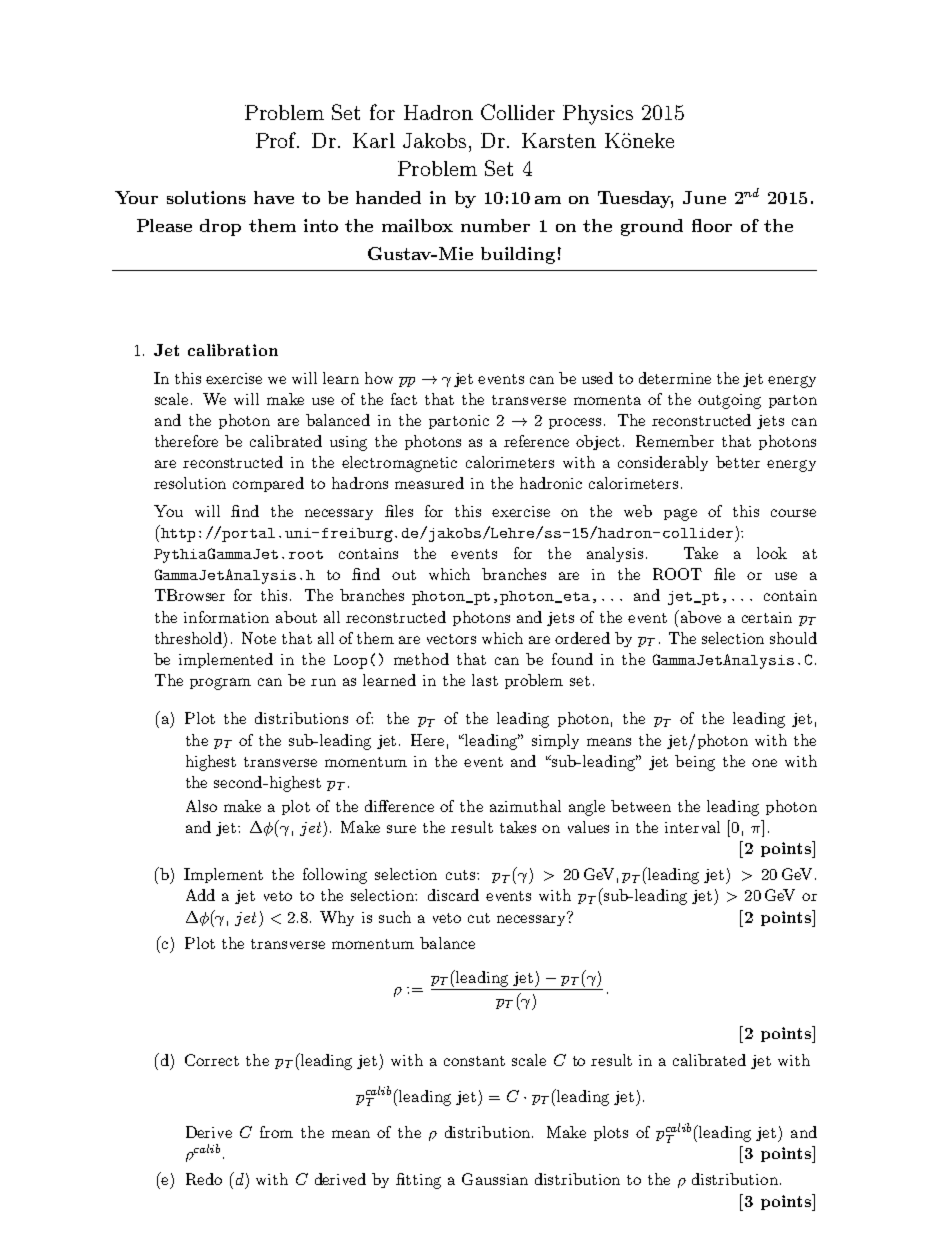  What do you see at coordinates (451, 639) in the page?
I see `vectors` at bounding box center [451, 639].
